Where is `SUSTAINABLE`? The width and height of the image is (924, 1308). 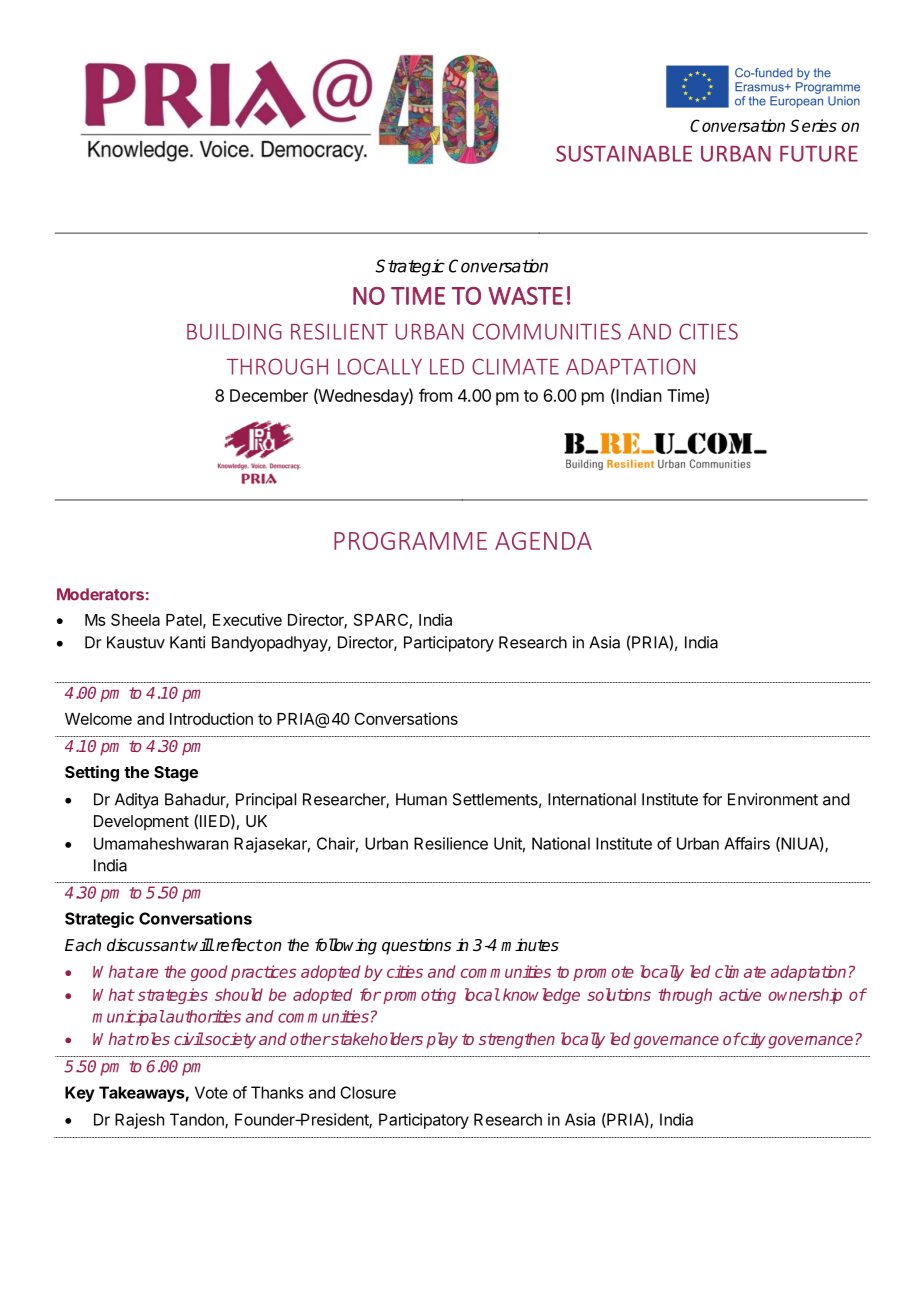 SUSTAINABLE is located at coordinates (624, 153).
